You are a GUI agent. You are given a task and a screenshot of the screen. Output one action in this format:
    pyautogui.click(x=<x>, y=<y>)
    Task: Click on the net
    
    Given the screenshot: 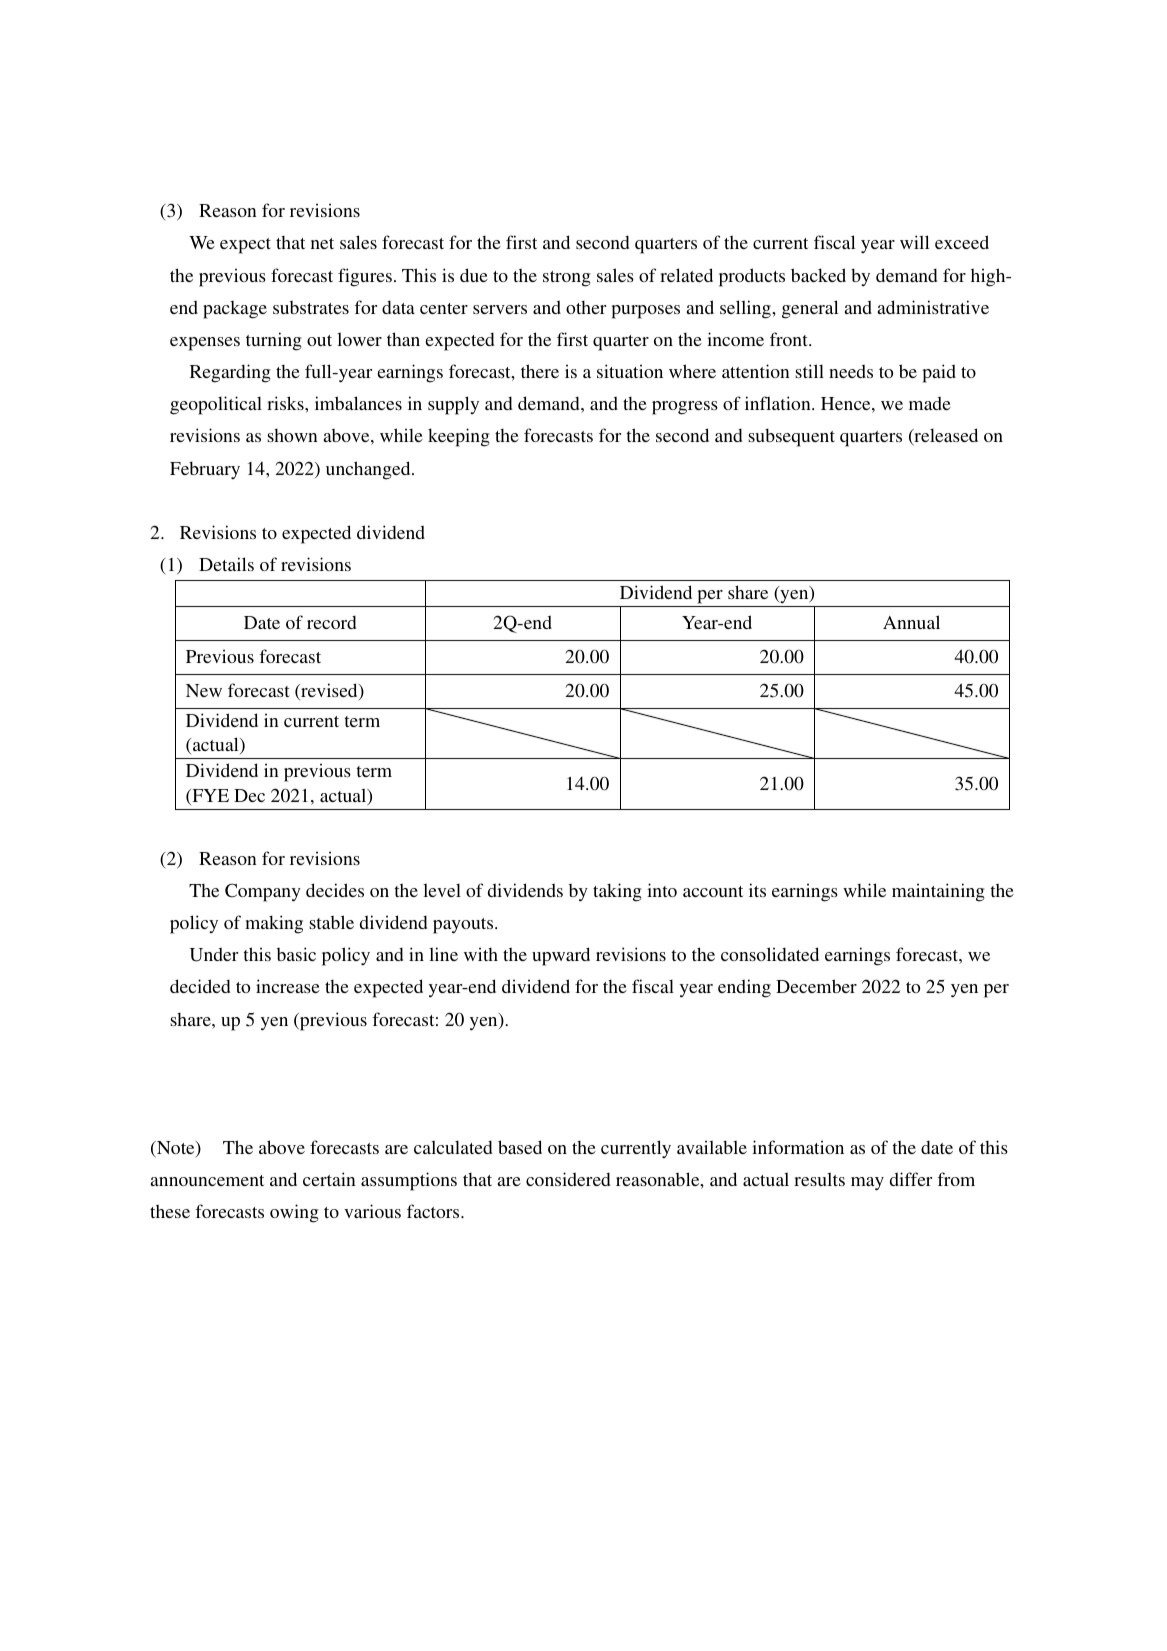 What is the action you would take?
    pyautogui.click(x=322, y=243)
